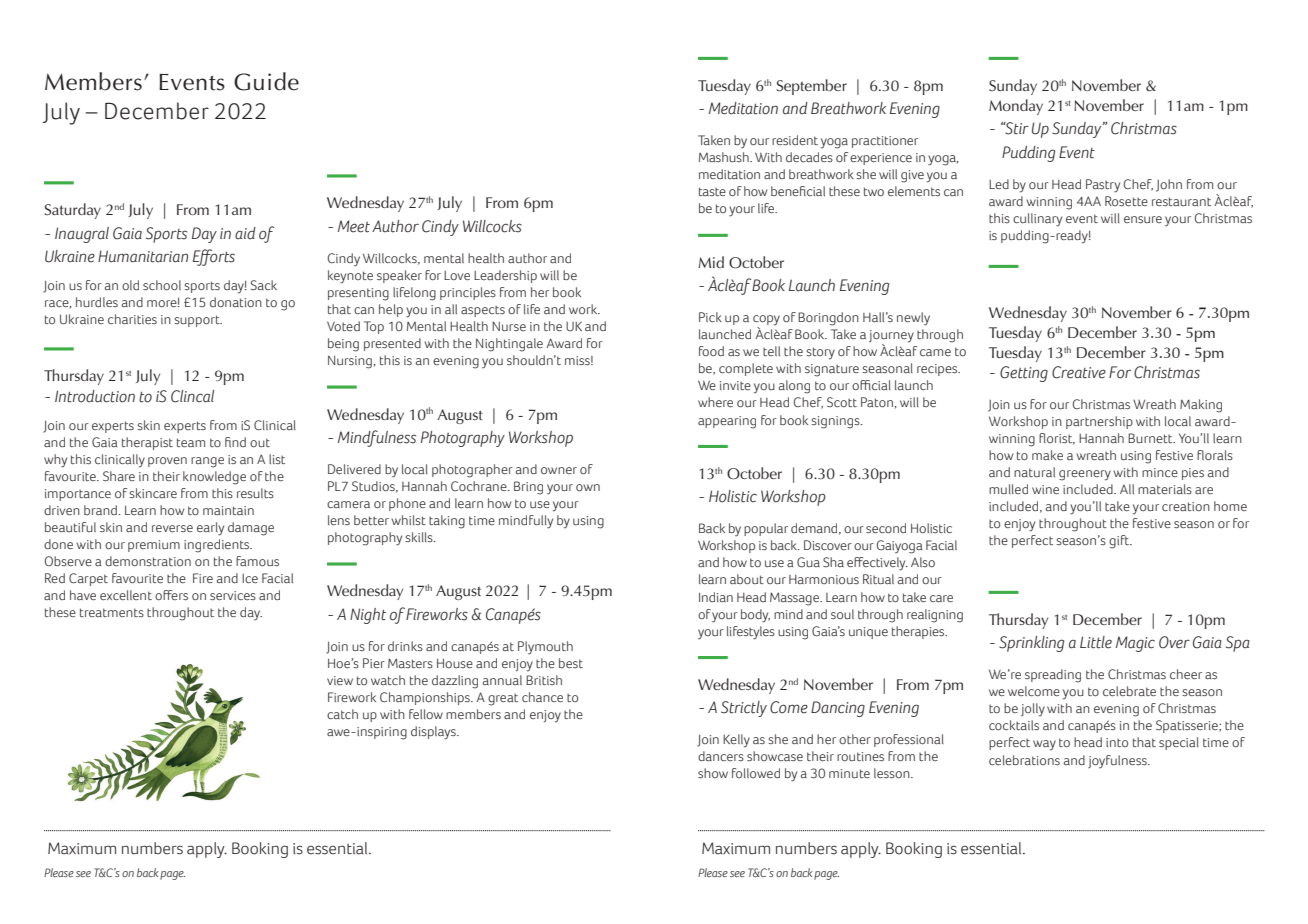 This screenshot has width=1308, height=924. Describe the element at coordinates (191, 442) in the screenshot. I see `team` at that location.
